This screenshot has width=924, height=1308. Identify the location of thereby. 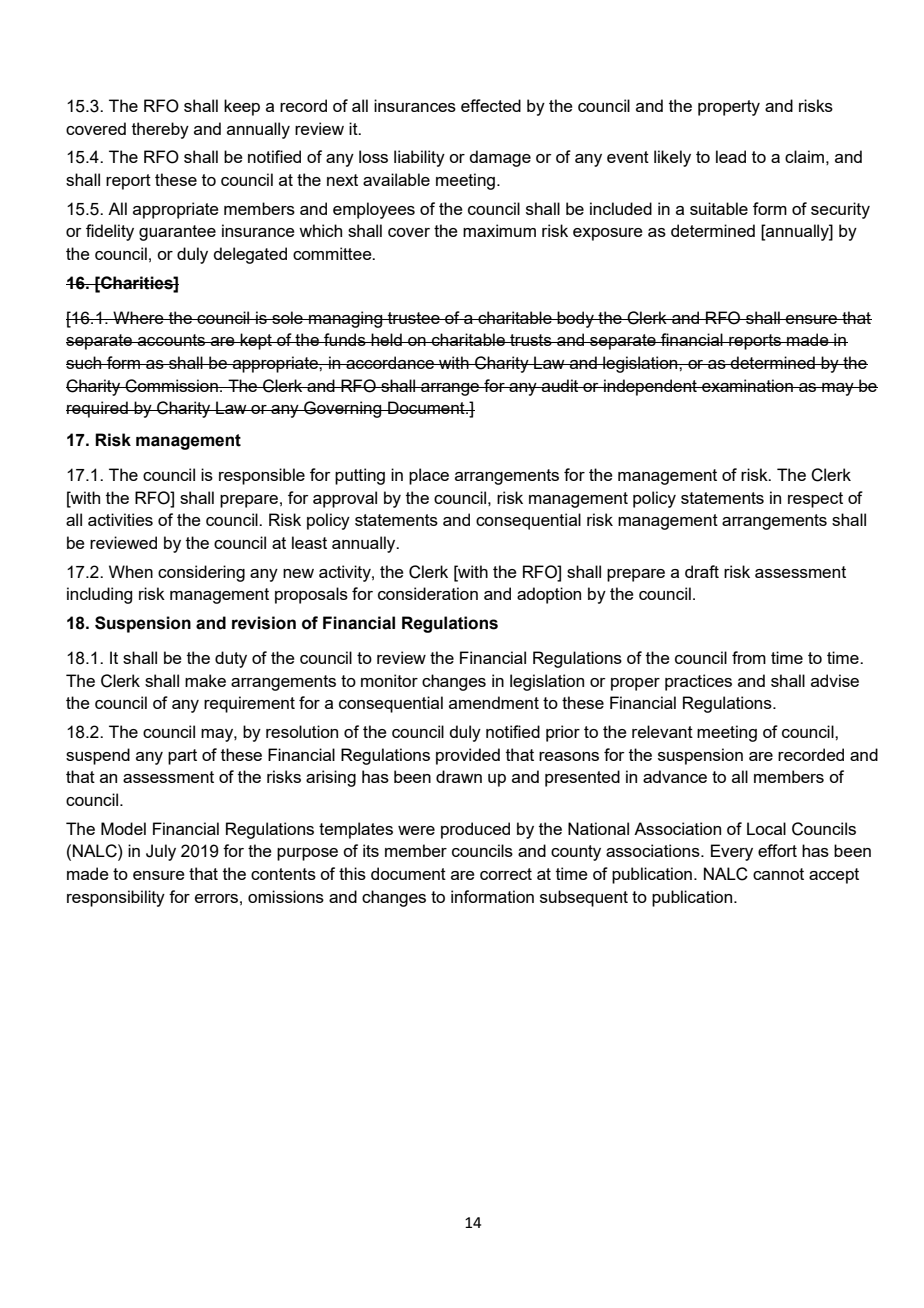
(160, 130).
